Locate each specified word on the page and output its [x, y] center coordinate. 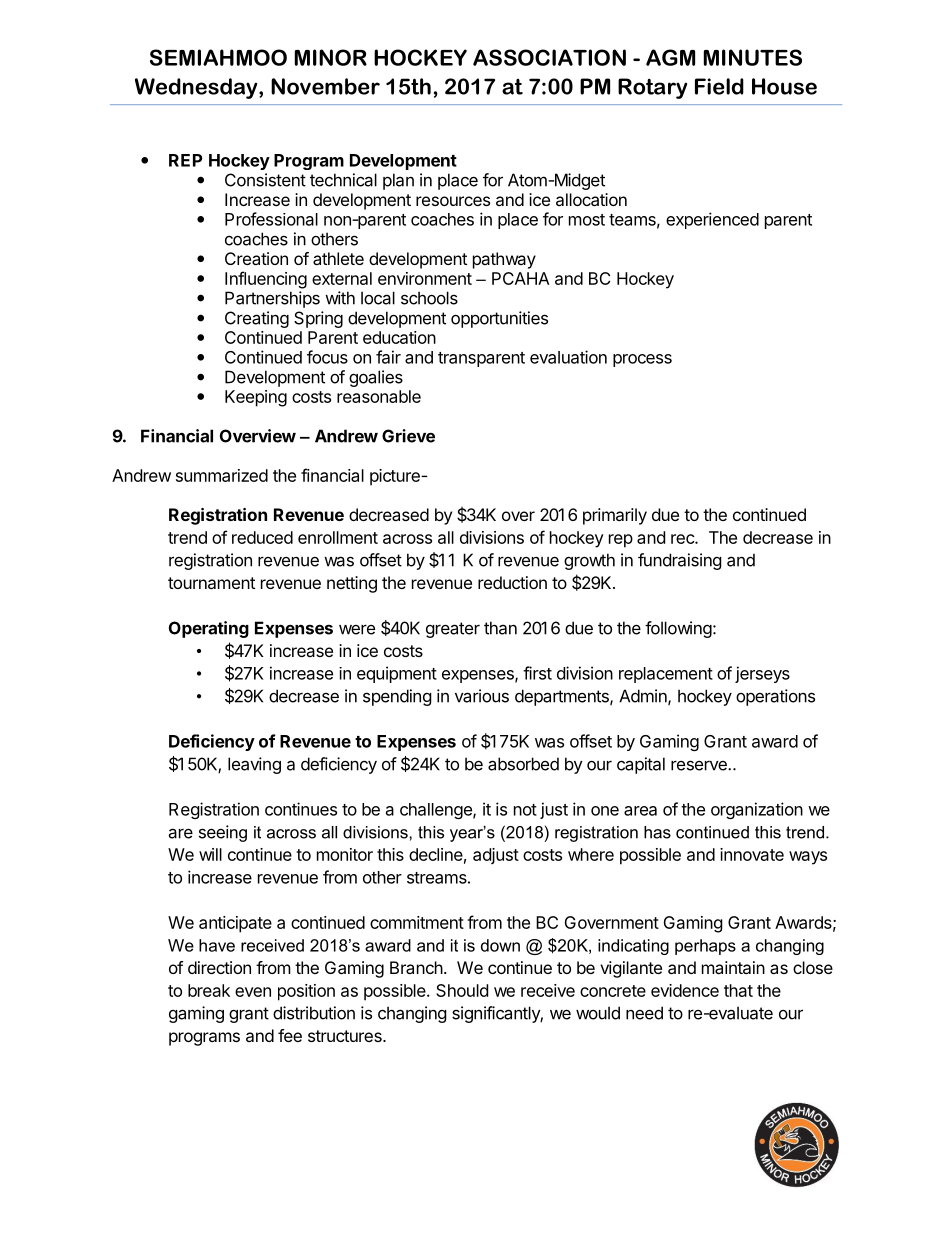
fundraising [680, 561]
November [325, 86]
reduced [262, 537]
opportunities [499, 319]
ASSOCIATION [549, 57]
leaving [254, 765]
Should [462, 990]
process [642, 360]
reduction [512, 582]
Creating [257, 319]
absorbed [523, 764]
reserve [700, 765]
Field [719, 86]
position [306, 992]
